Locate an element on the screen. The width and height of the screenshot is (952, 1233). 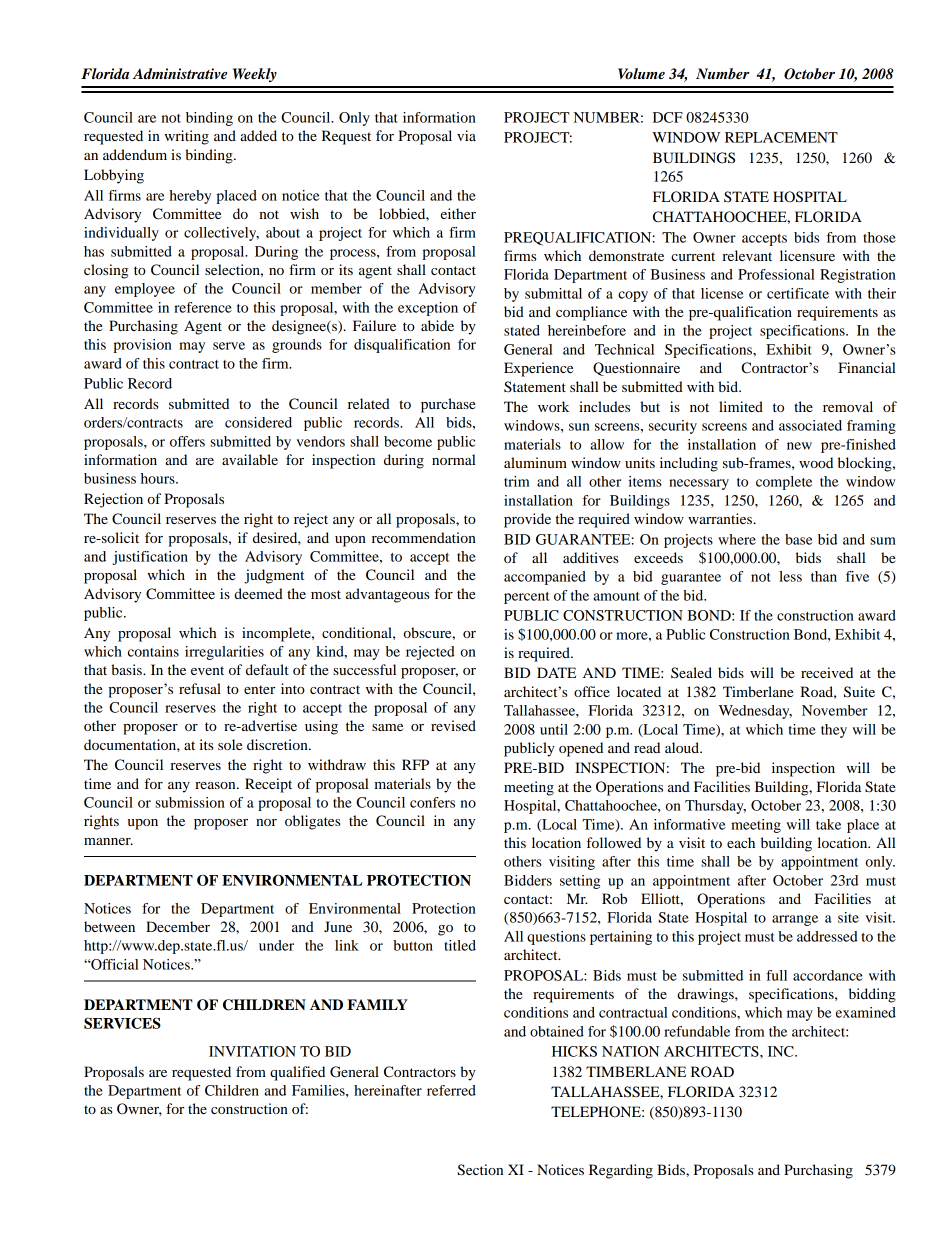
Section is located at coordinates (480, 1170).
